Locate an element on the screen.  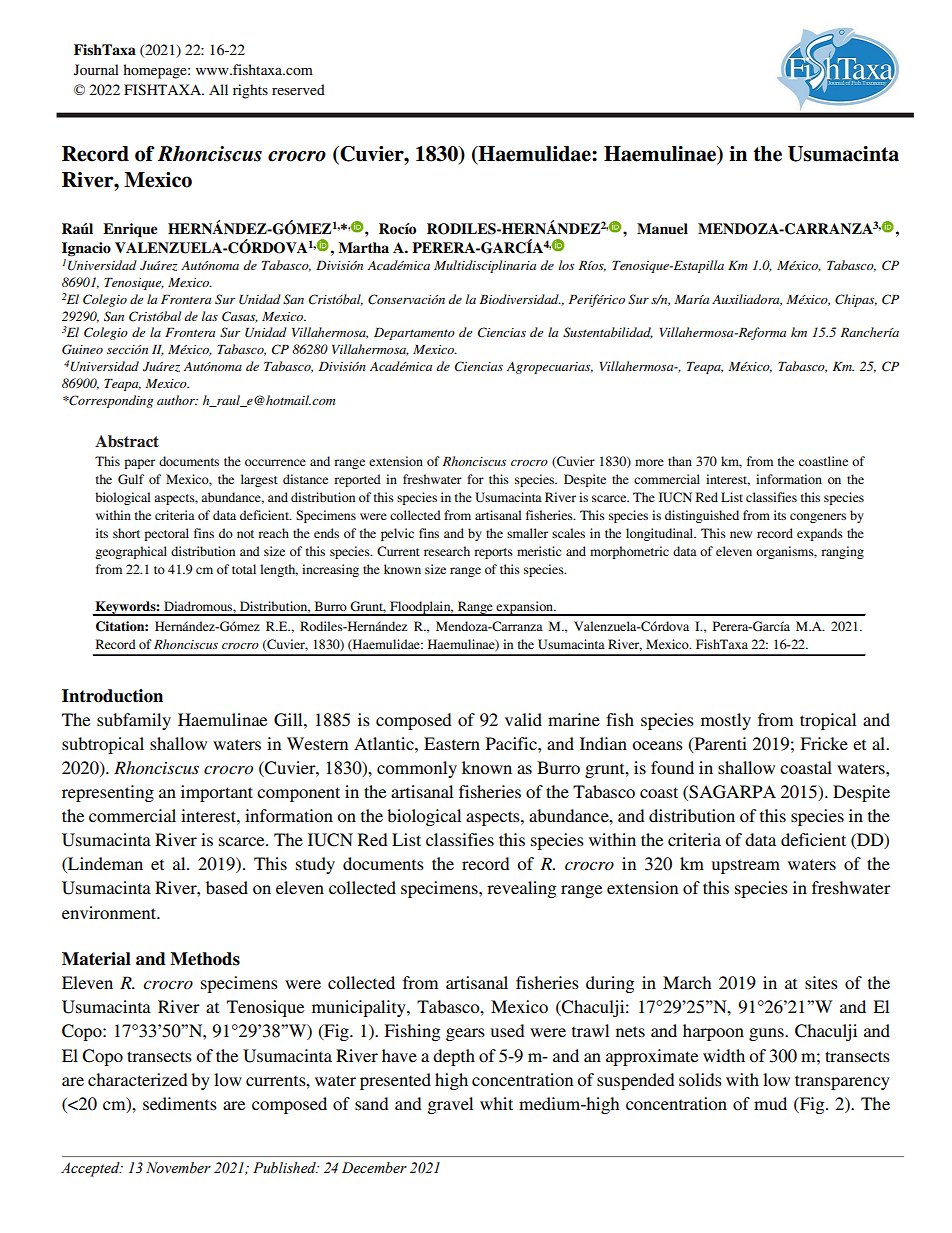
mud is located at coordinates (770, 1103).
